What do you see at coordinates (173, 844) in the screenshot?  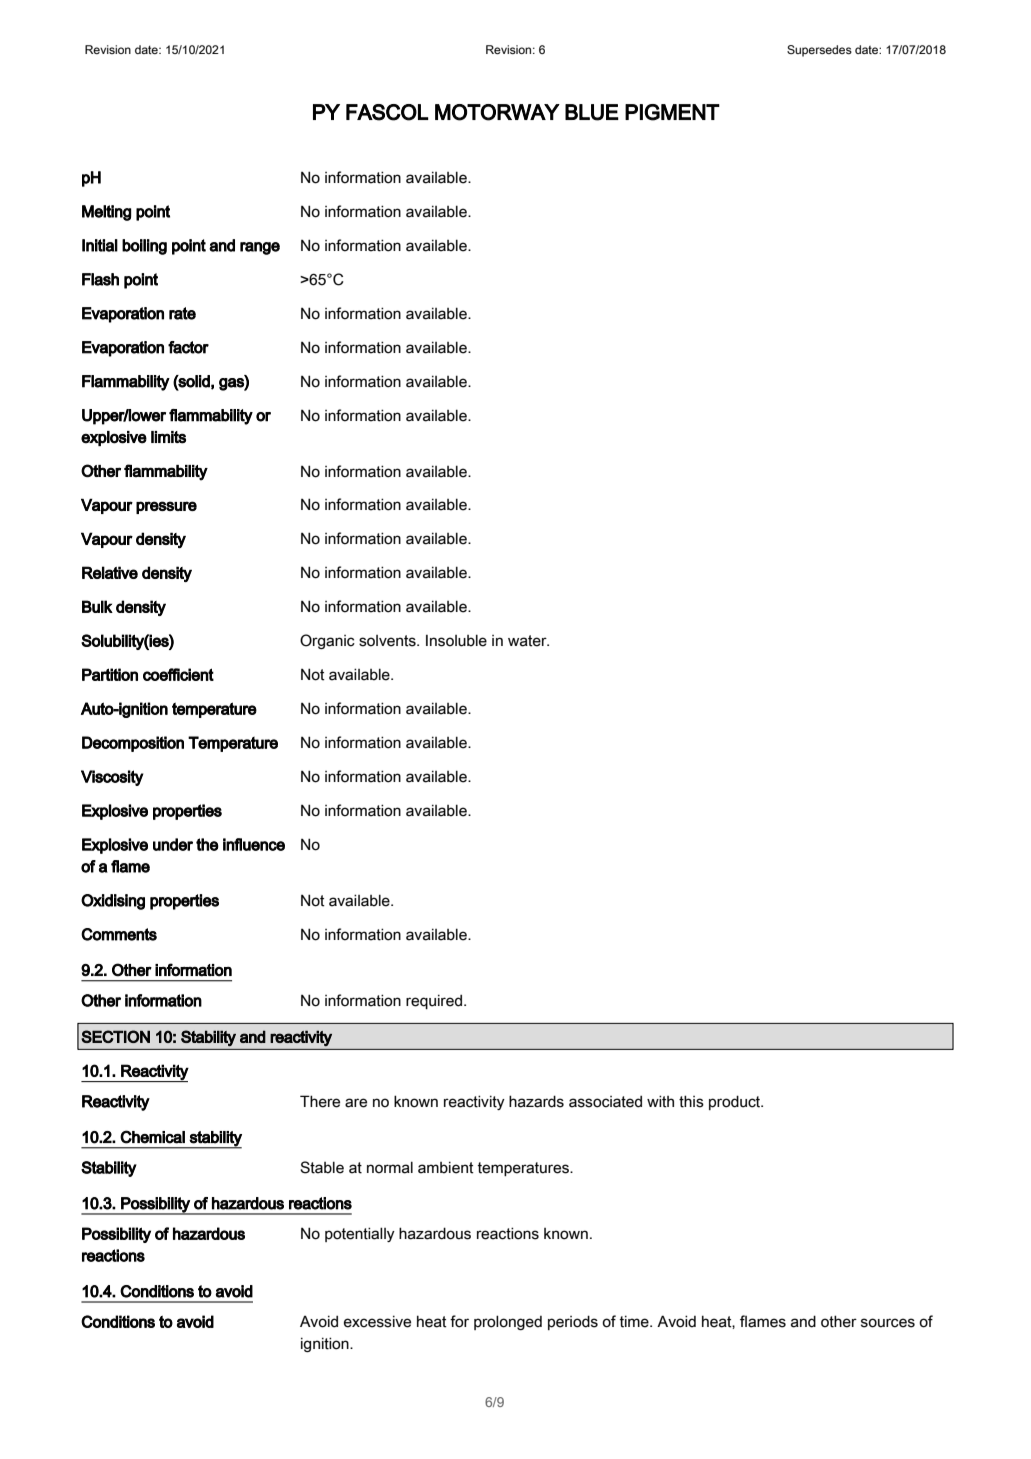 I see `under` at bounding box center [173, 844].
